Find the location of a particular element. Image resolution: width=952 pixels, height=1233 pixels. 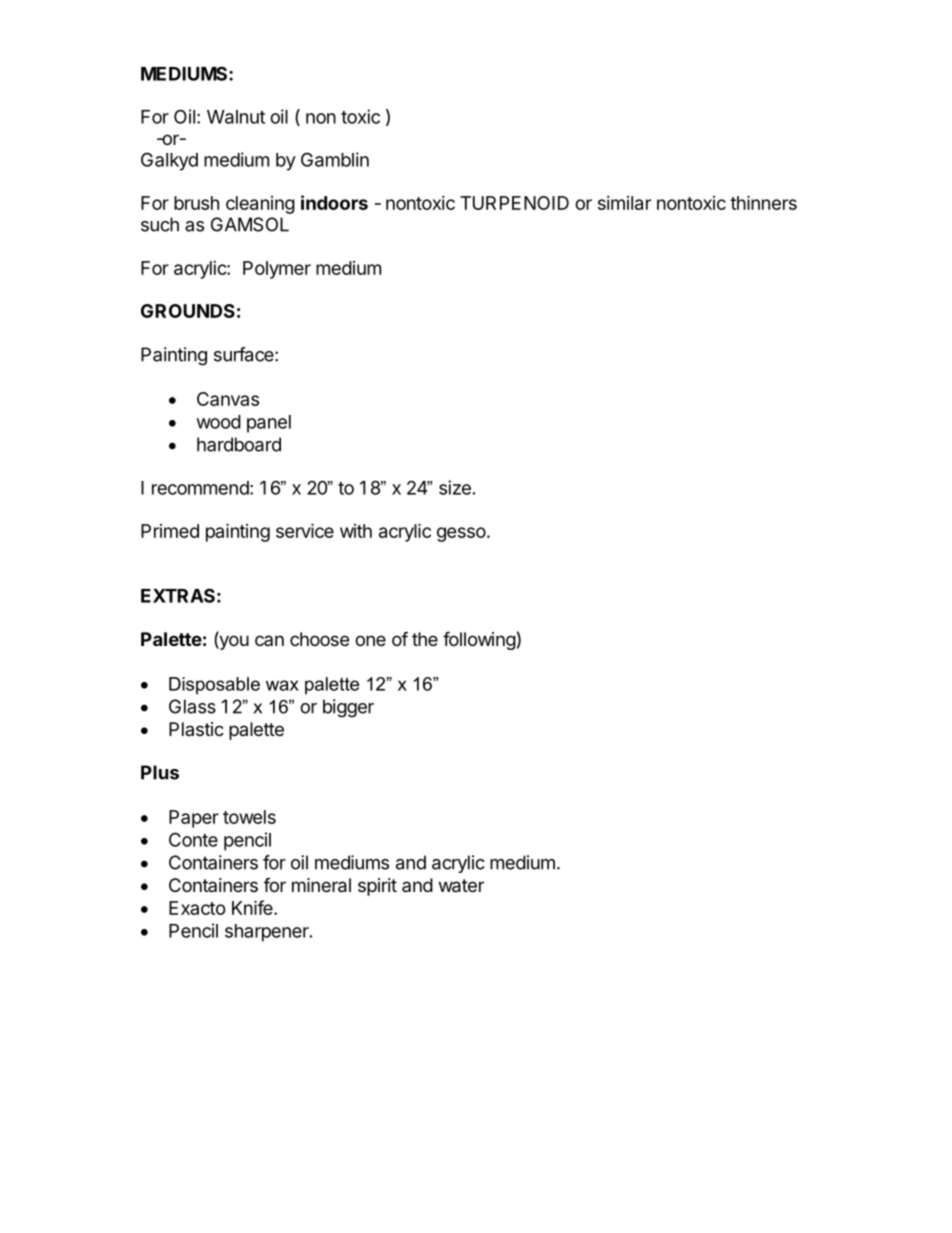

Knife is located at coordinates (253, 907).
